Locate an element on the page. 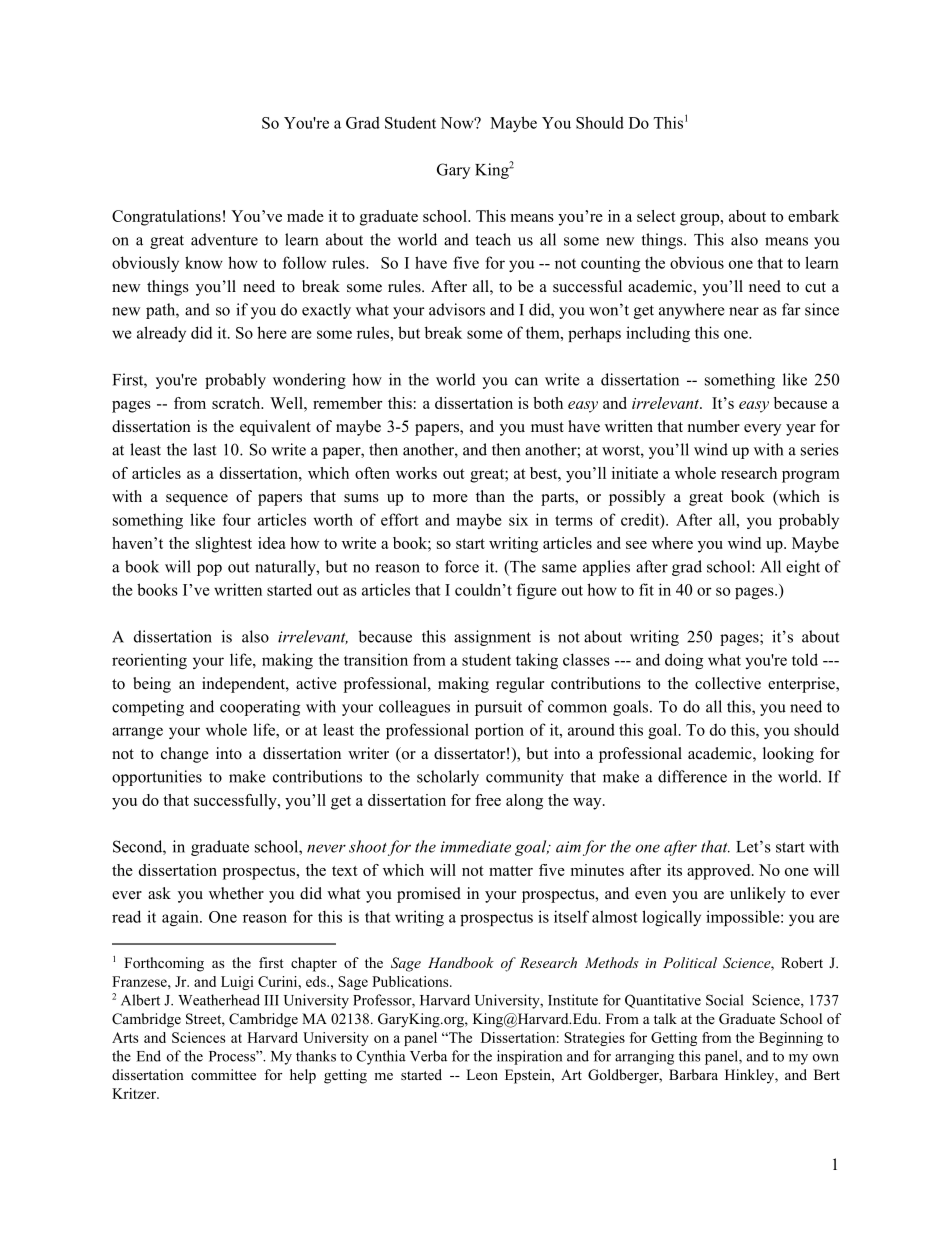 This document has width=952, height=1233. teach is located at coordinates (493, 239).
